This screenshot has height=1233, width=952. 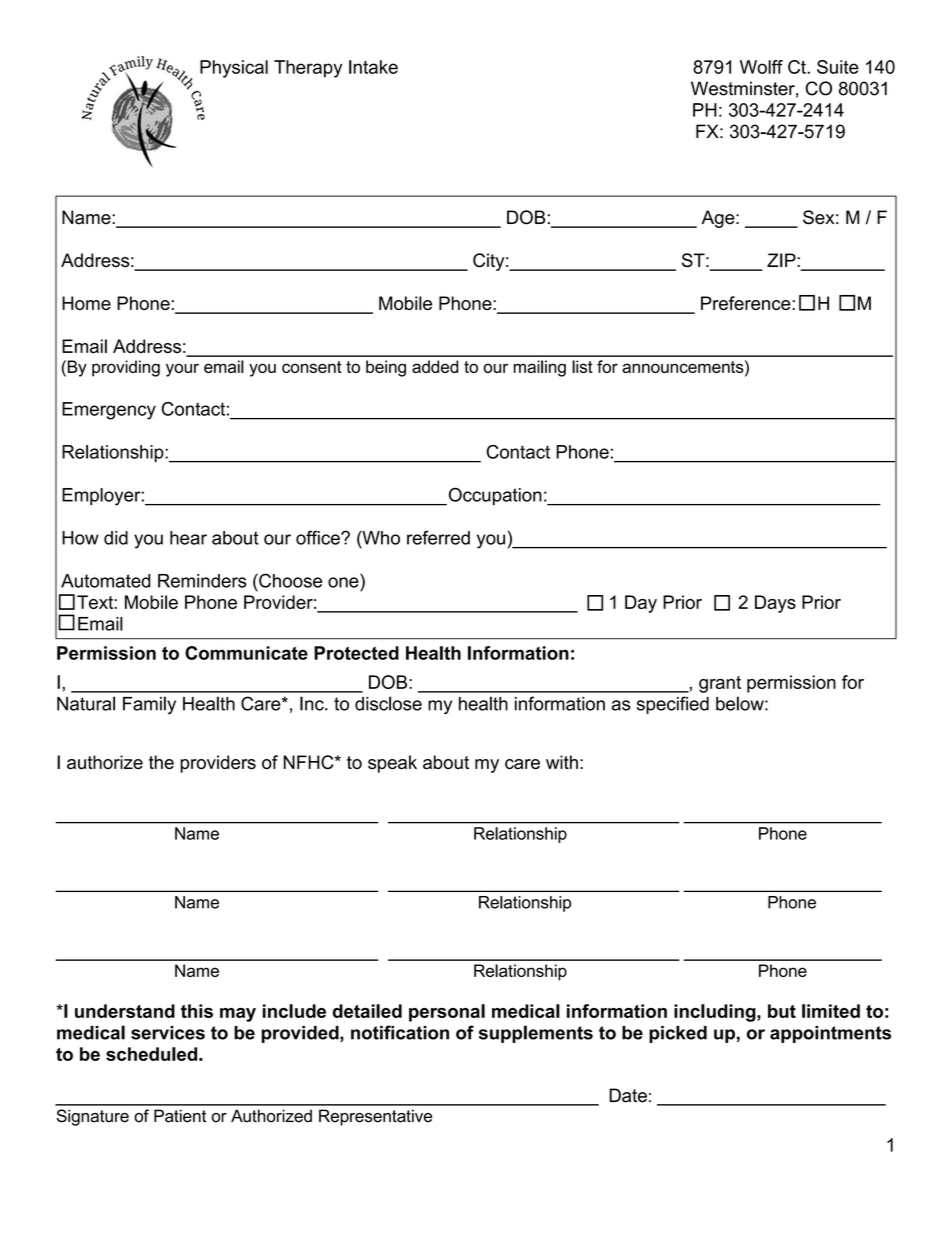 What do you see at coordinates (180, 1116) in the screenshot?
I see `Patient` at bounding box center [180, 1116].
